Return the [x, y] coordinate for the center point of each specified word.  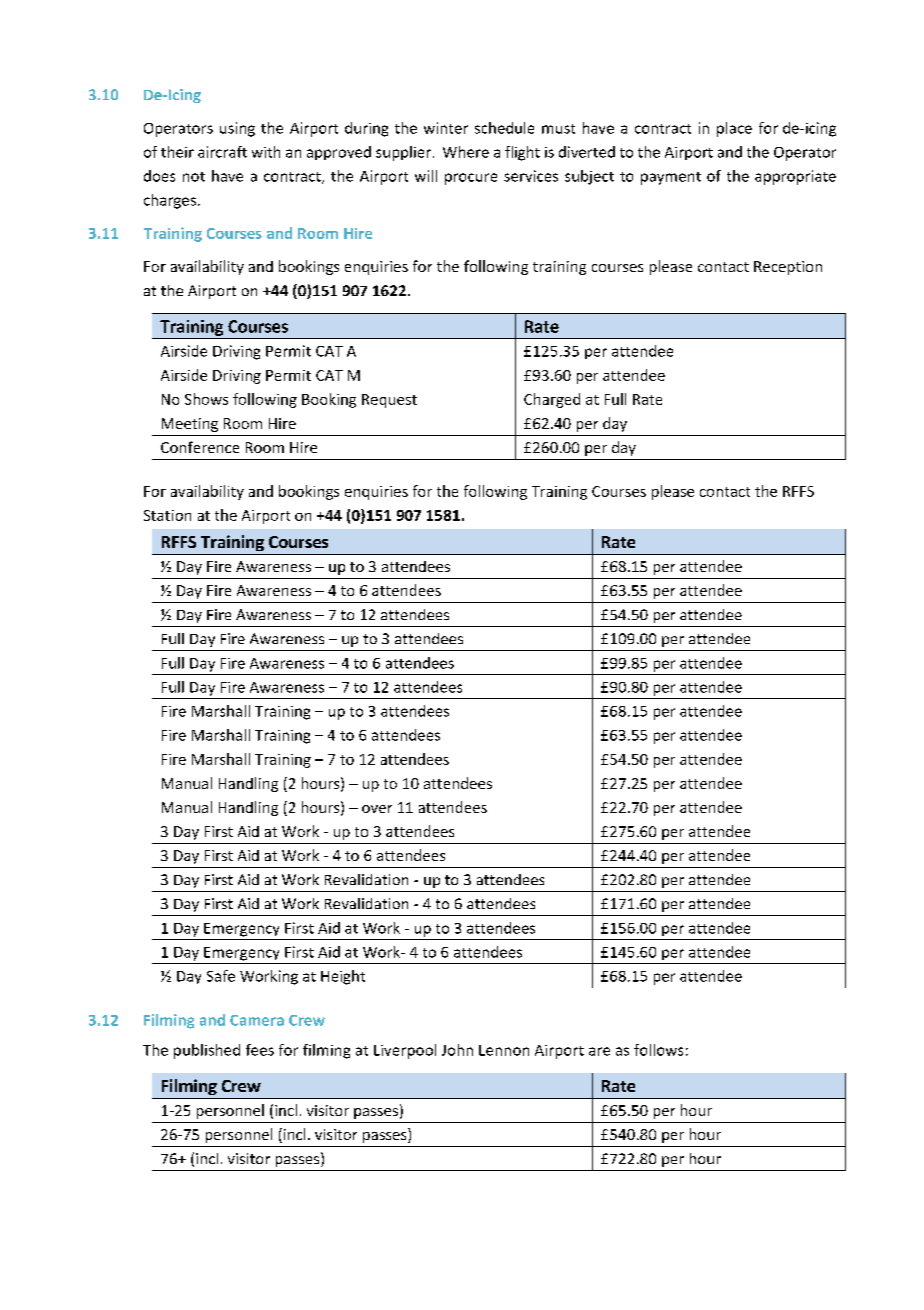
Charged [552, 400]
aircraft [222, 152]
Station [167, 515]
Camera [257, 1020]
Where [466, 152]
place [734, 129]
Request [389, 401]
